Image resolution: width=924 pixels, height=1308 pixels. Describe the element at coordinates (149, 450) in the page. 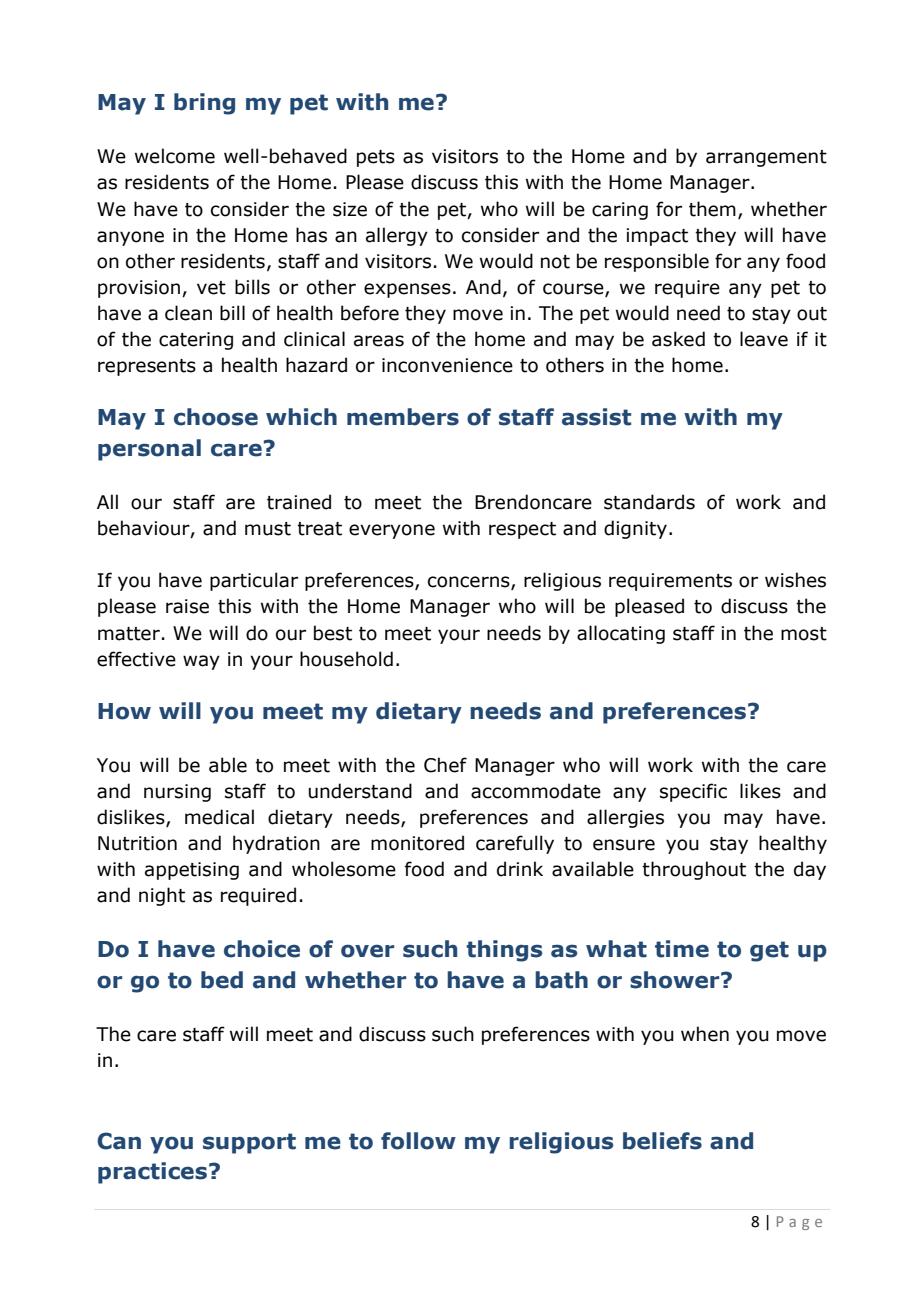

I see `personal` at that location.
